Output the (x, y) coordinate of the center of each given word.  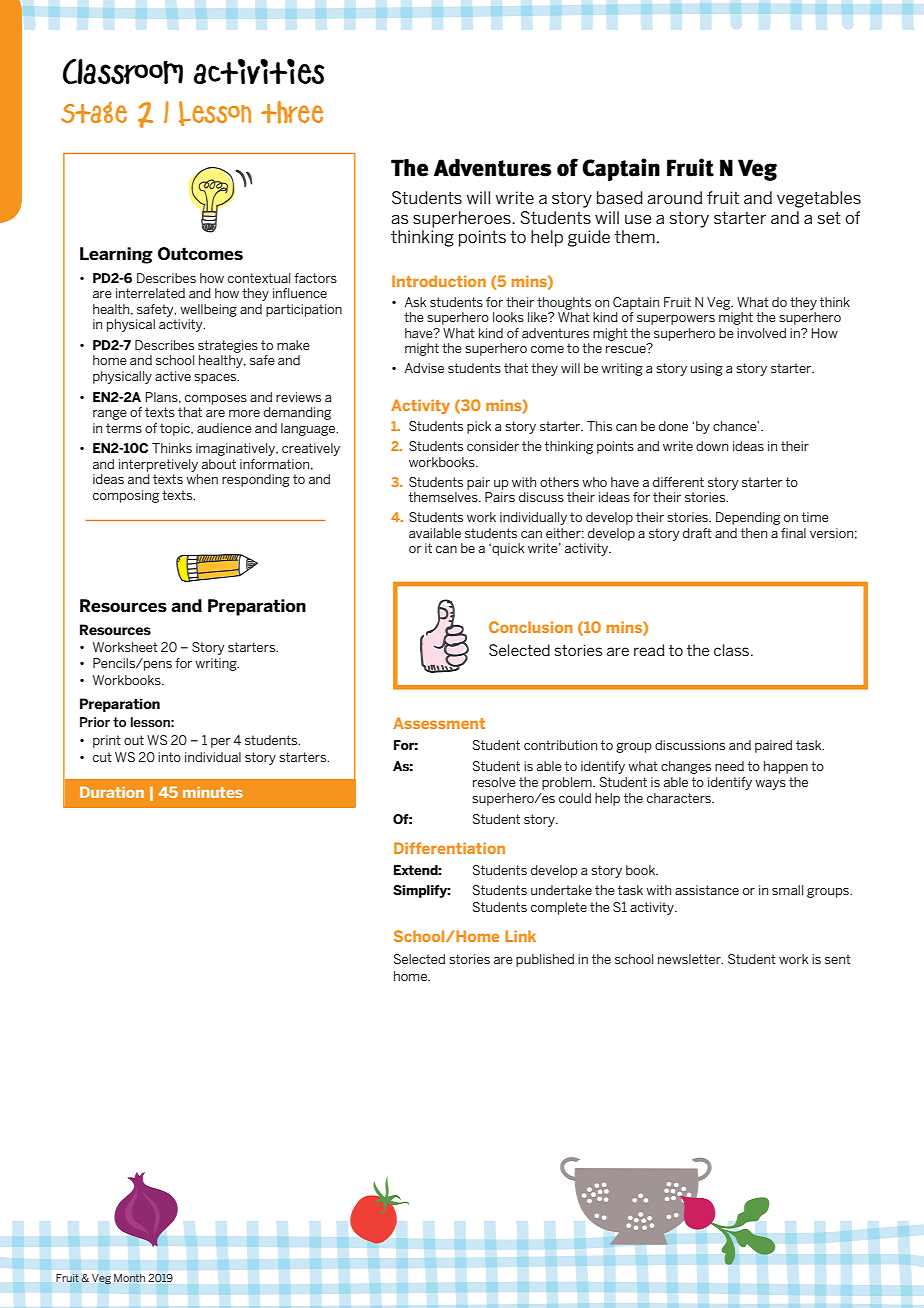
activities (259, 71)
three (292, 112)
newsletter (690, 959)
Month (129, 1278)
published (545, 960)
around (674, 197)
